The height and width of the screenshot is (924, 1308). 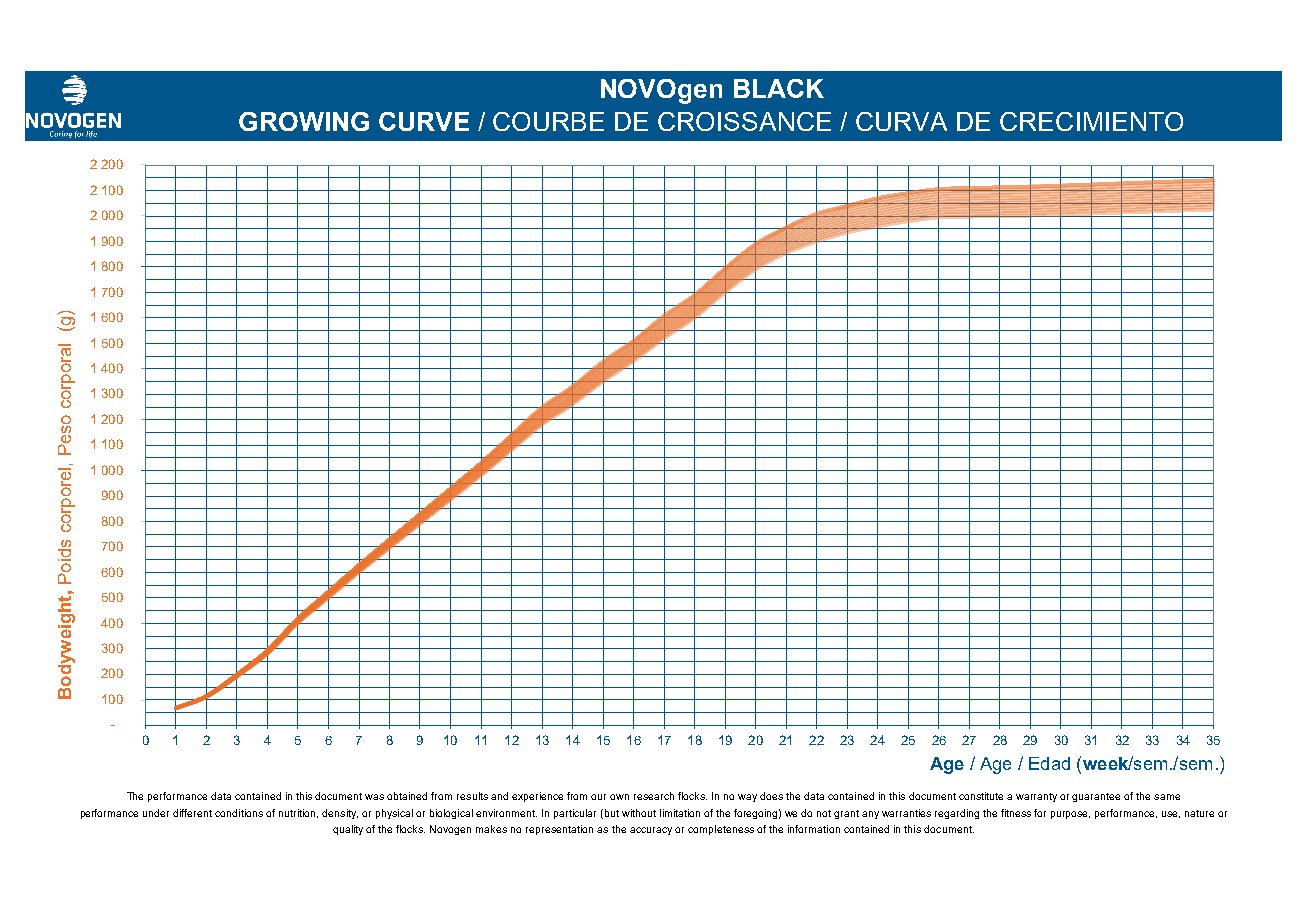 I want to click on limitation, so click(x=680, y=813).
